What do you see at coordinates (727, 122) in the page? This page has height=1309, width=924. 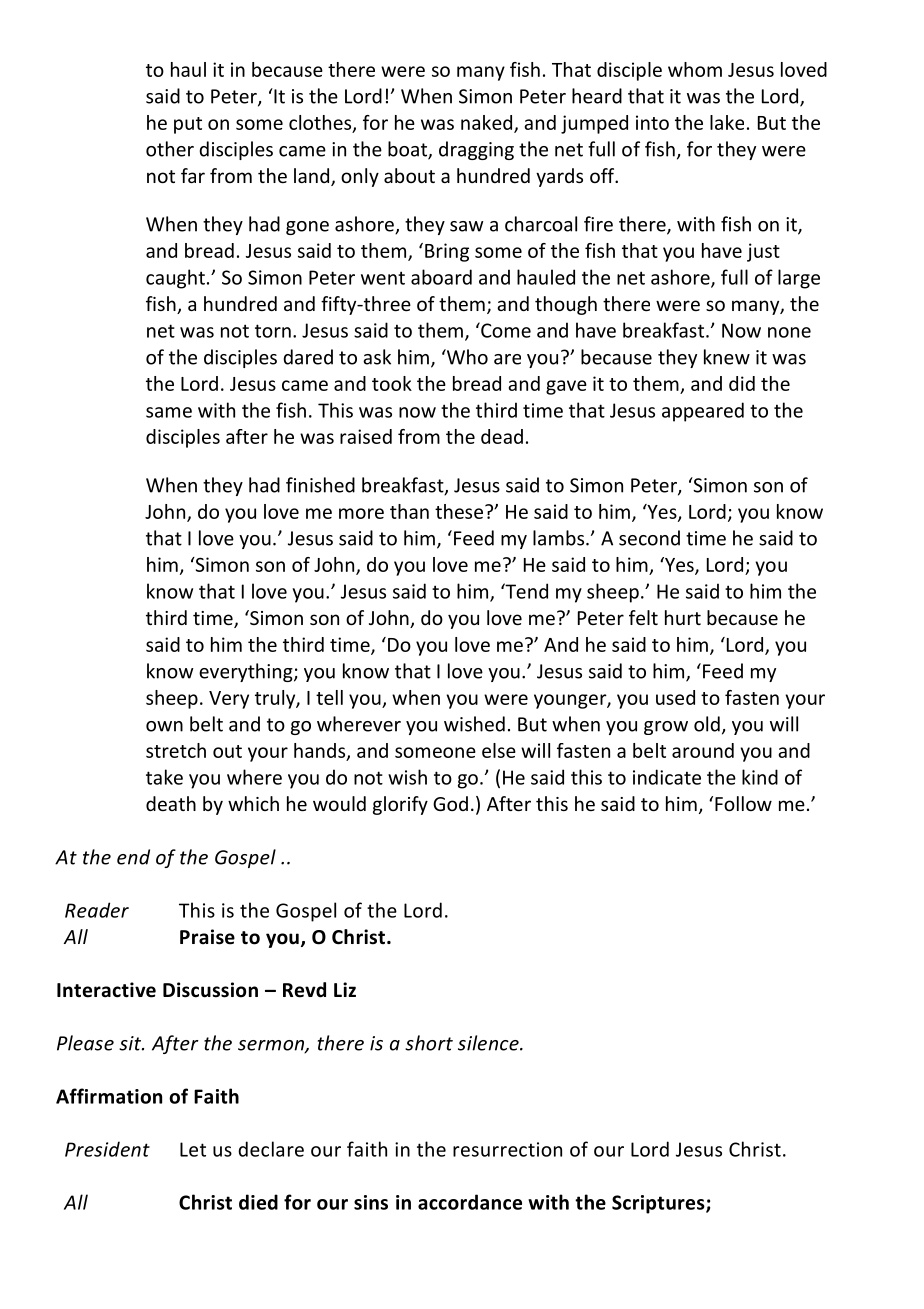 I see `lake` at bounding box center [727, 122].
